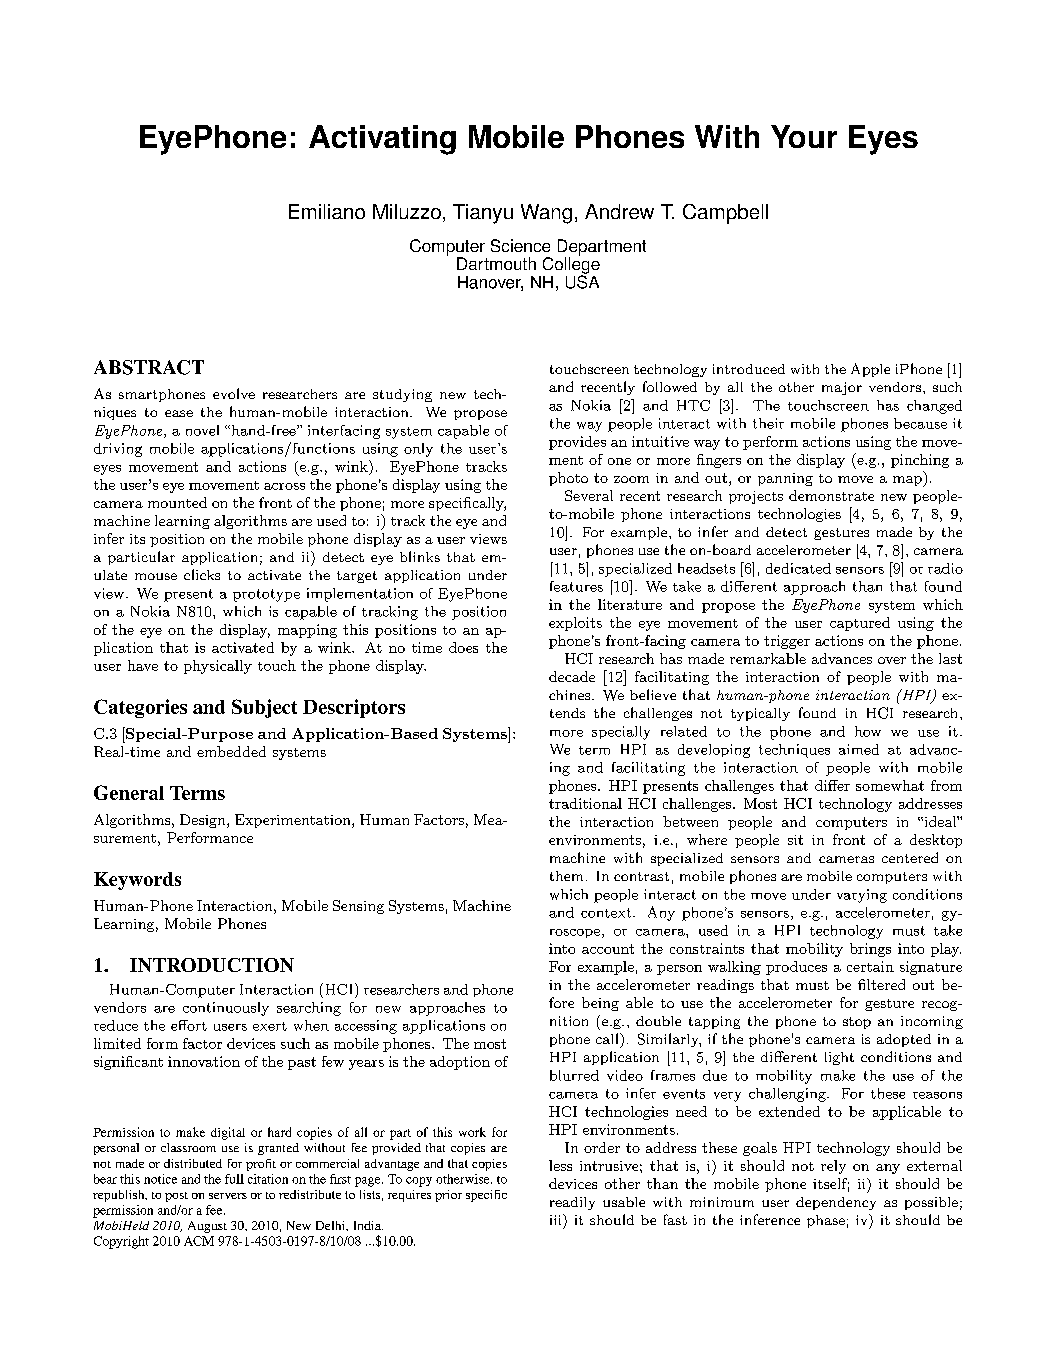 Image resolution: width=1060 pixels, height=1371 pixels. What do you see at coordinates (608, 949) in the document?
I see `account` at bounding box center [608, 949].
